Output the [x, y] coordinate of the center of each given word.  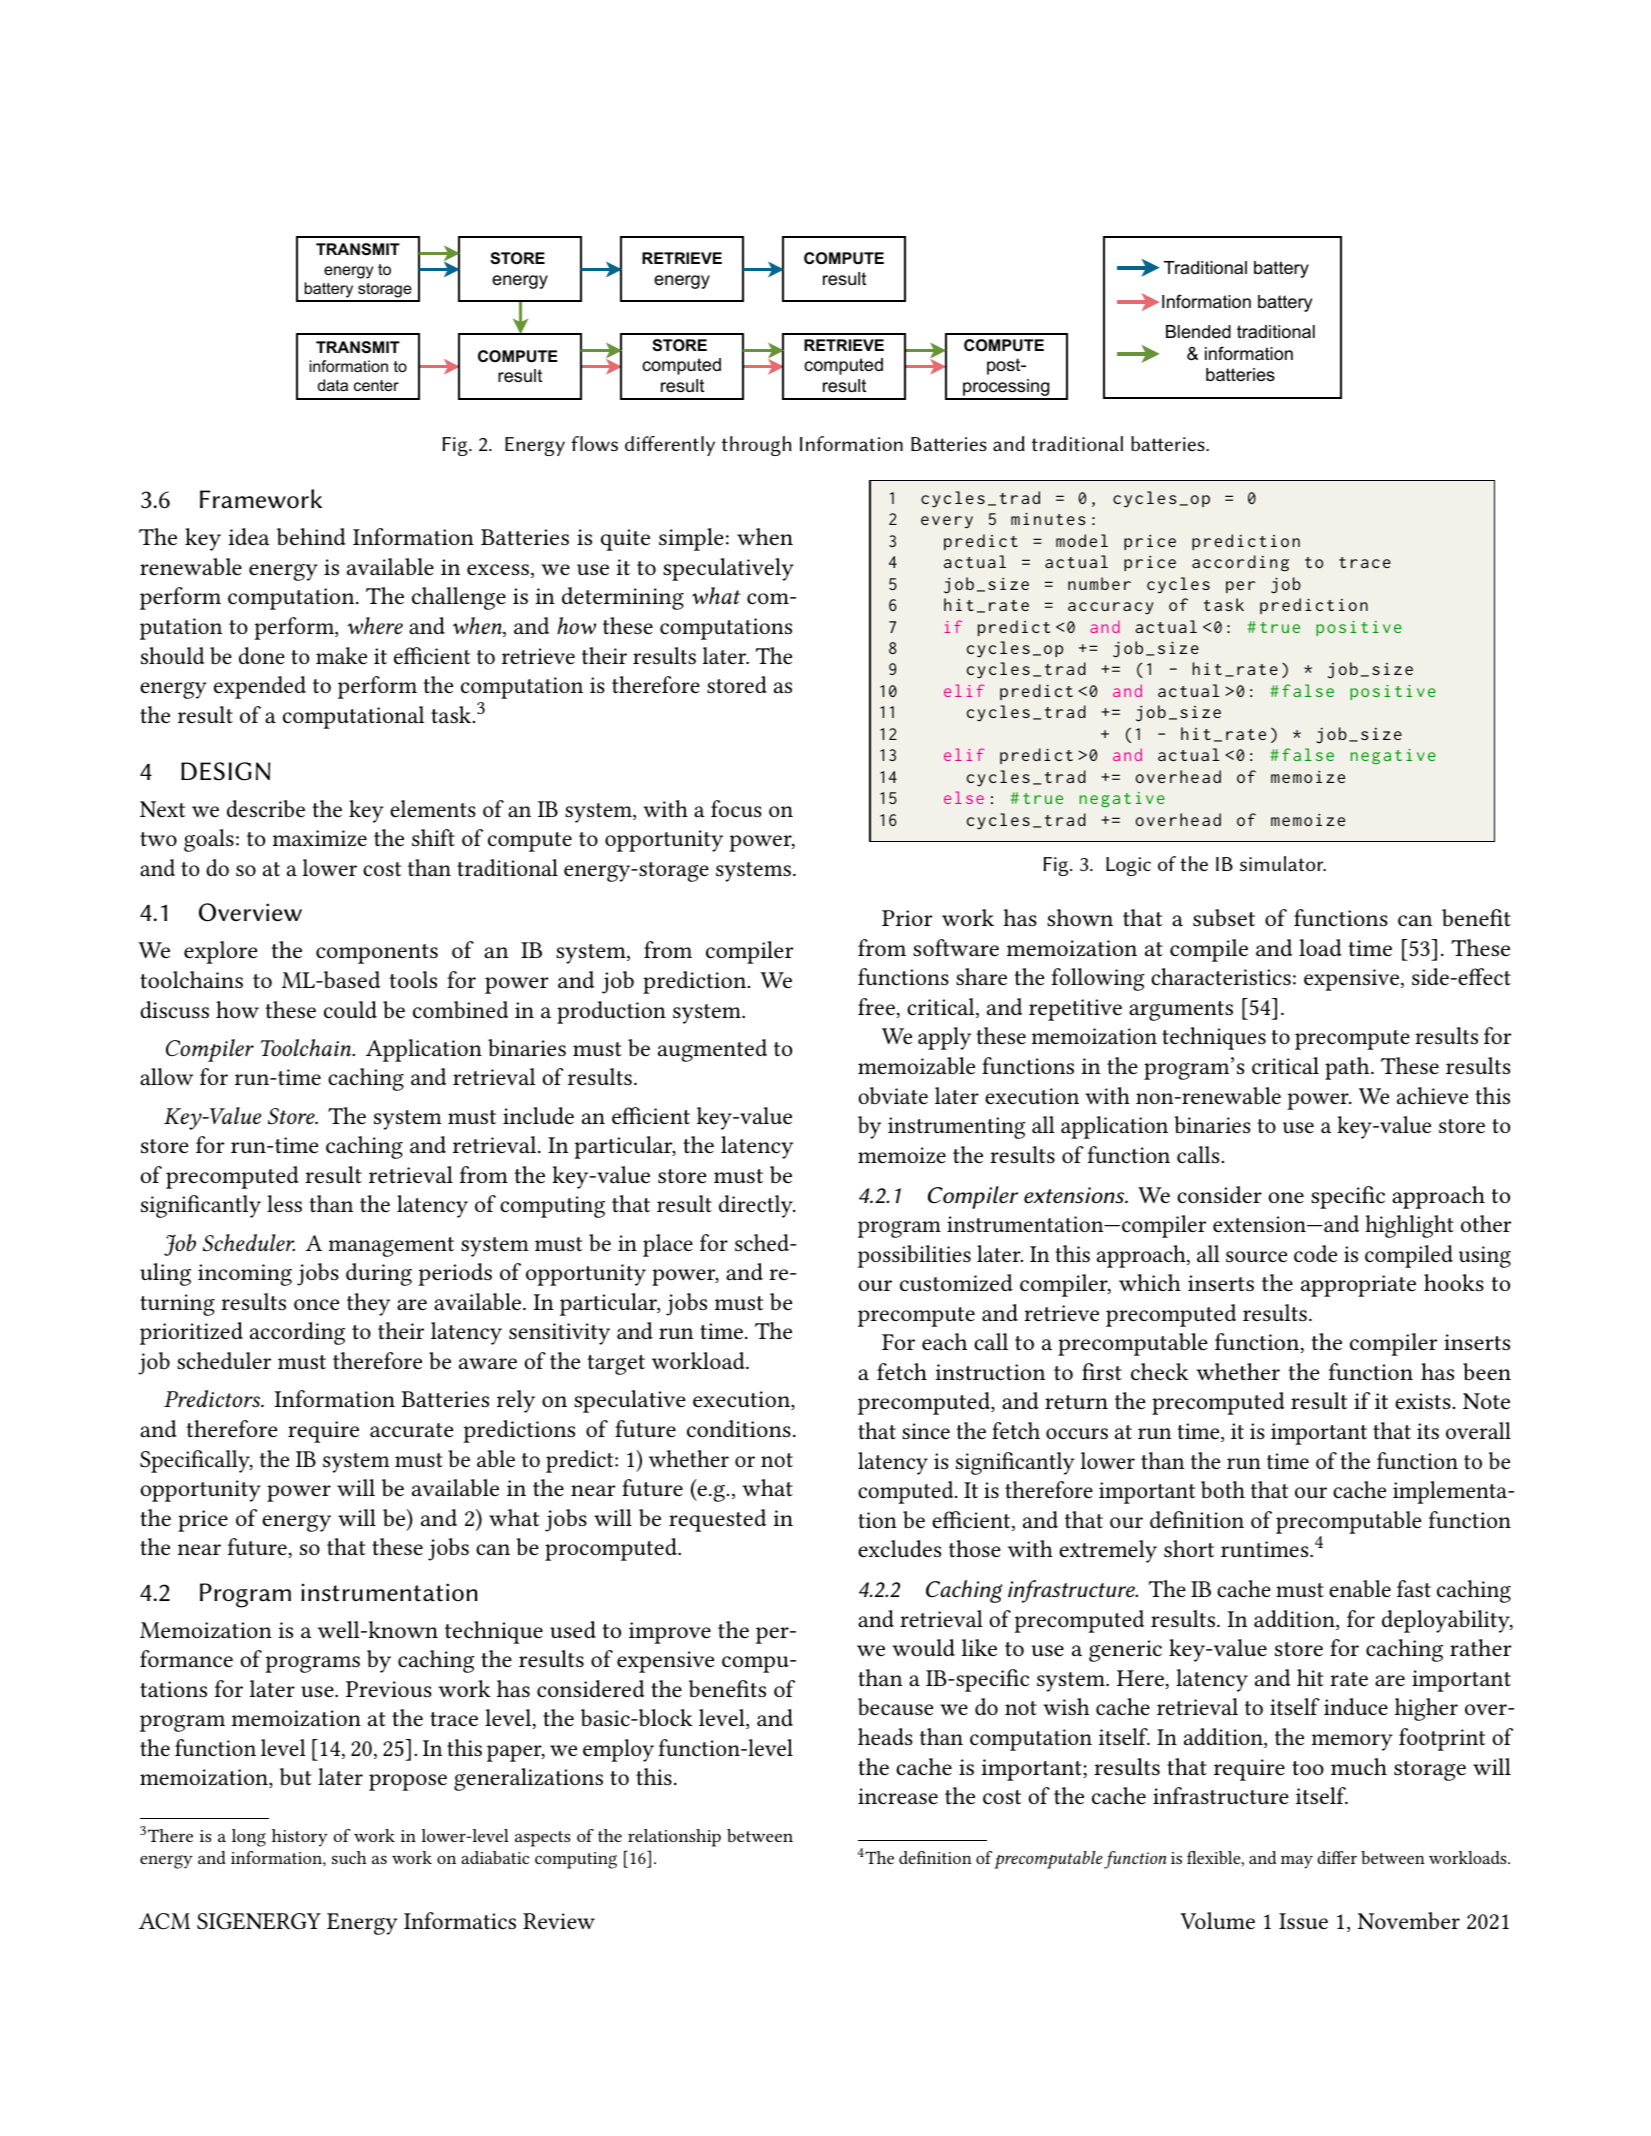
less [284, 1204]
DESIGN [225, 771]
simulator [1283, 863]
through [756, 446]
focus [736, 809]
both [1223, 1489]
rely [516, 1401]
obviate [893, 1096]
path [1348, 1068]
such [349, 1857]
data [333, 385]
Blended [1198, 331]
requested [717, 1520]
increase [898, 1796]
